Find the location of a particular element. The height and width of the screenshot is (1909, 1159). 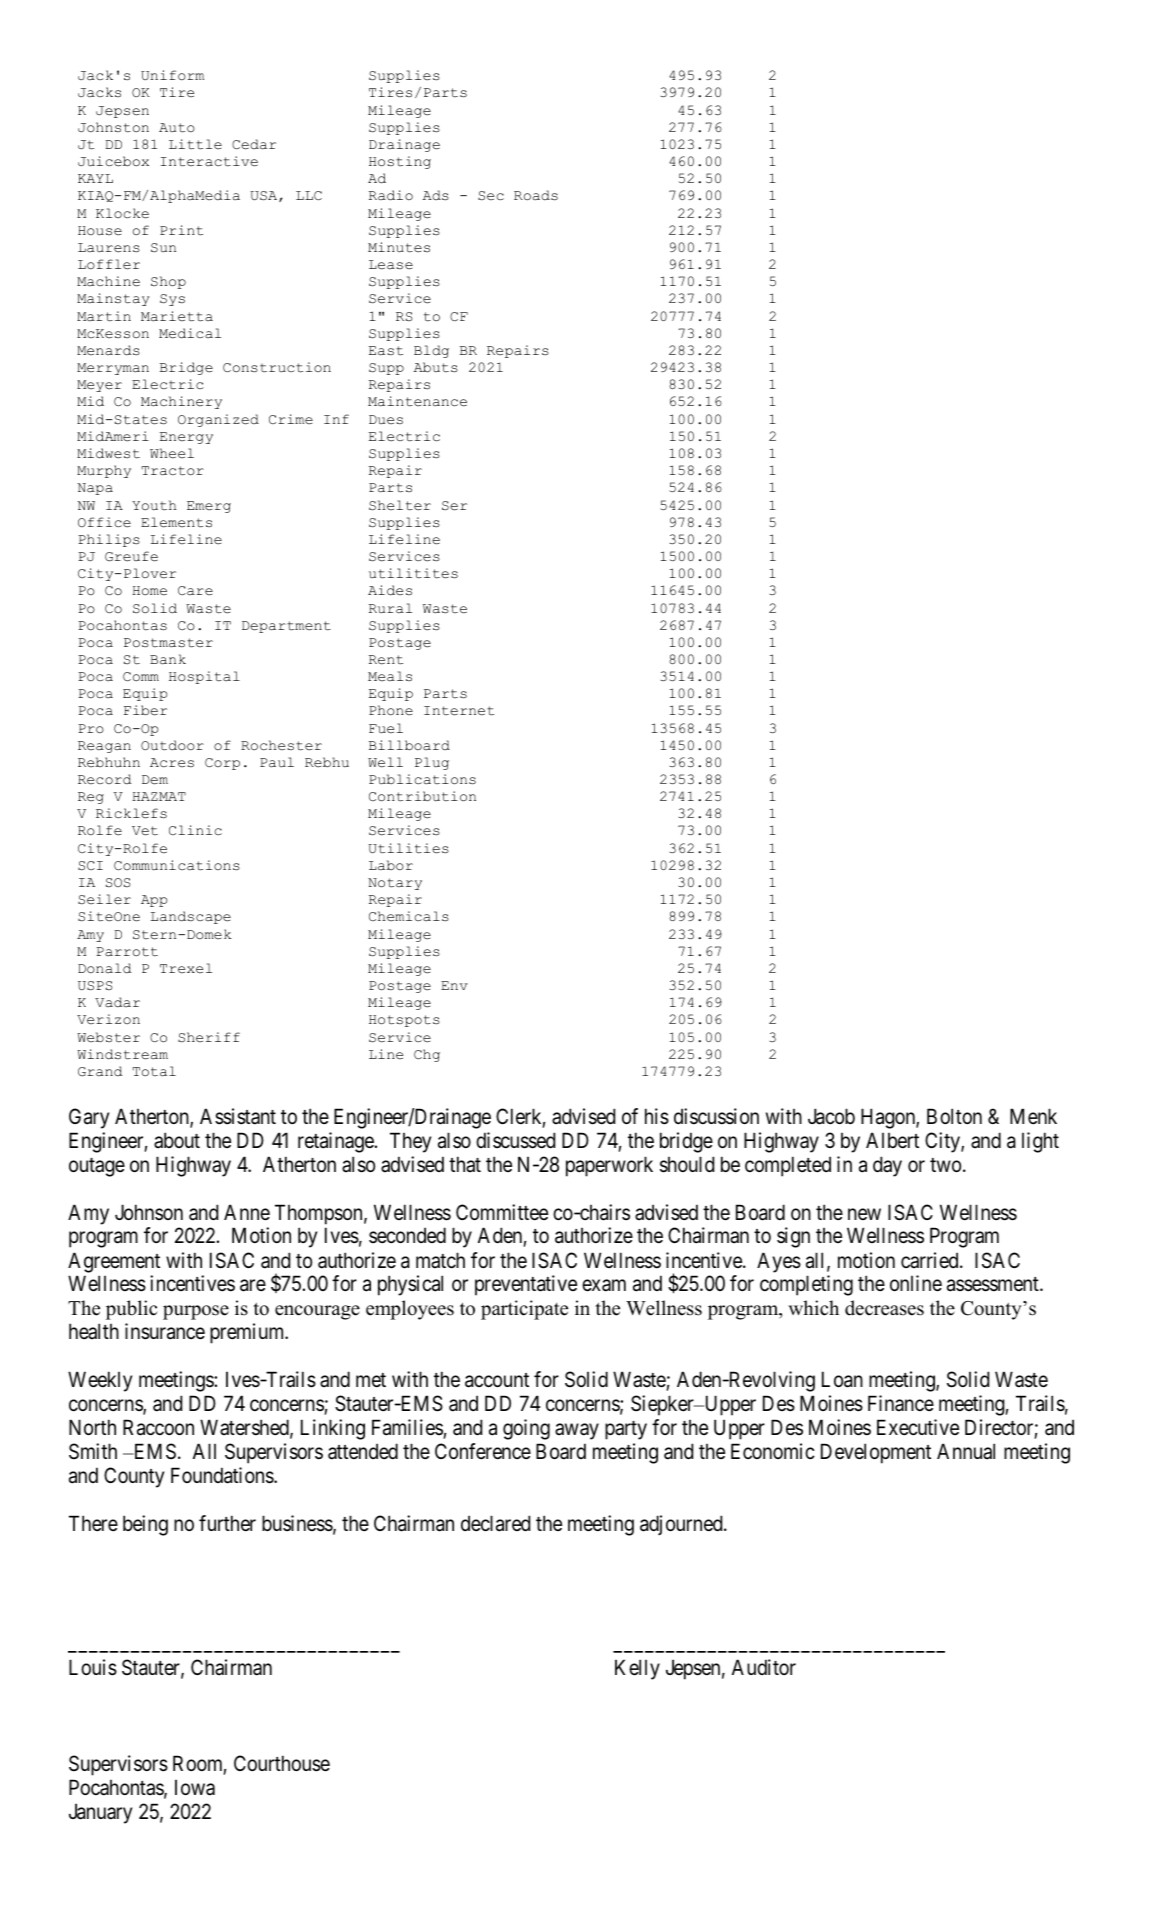

Bolton is located at coordinates (954, 1116).
